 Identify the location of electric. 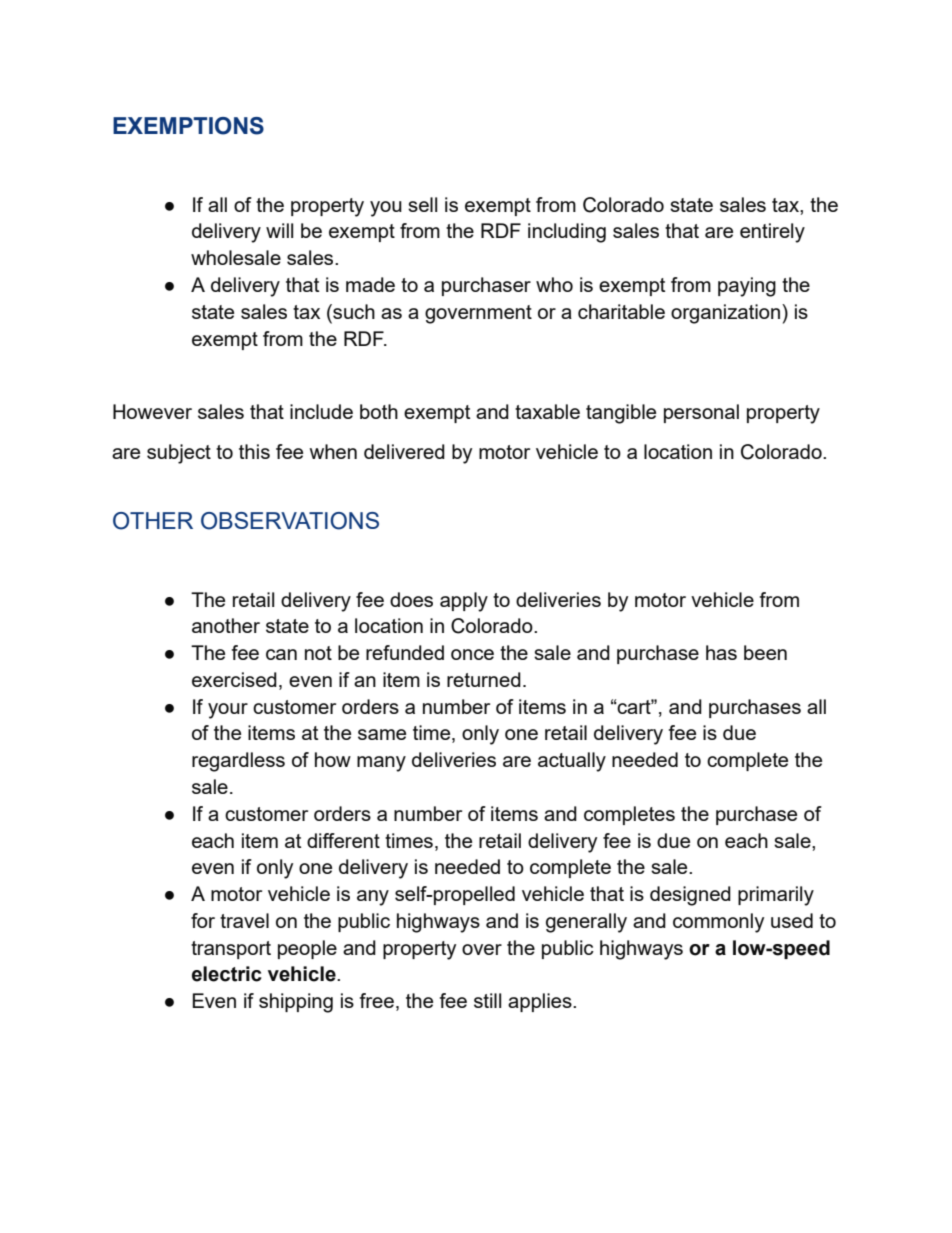
(227, 974).
